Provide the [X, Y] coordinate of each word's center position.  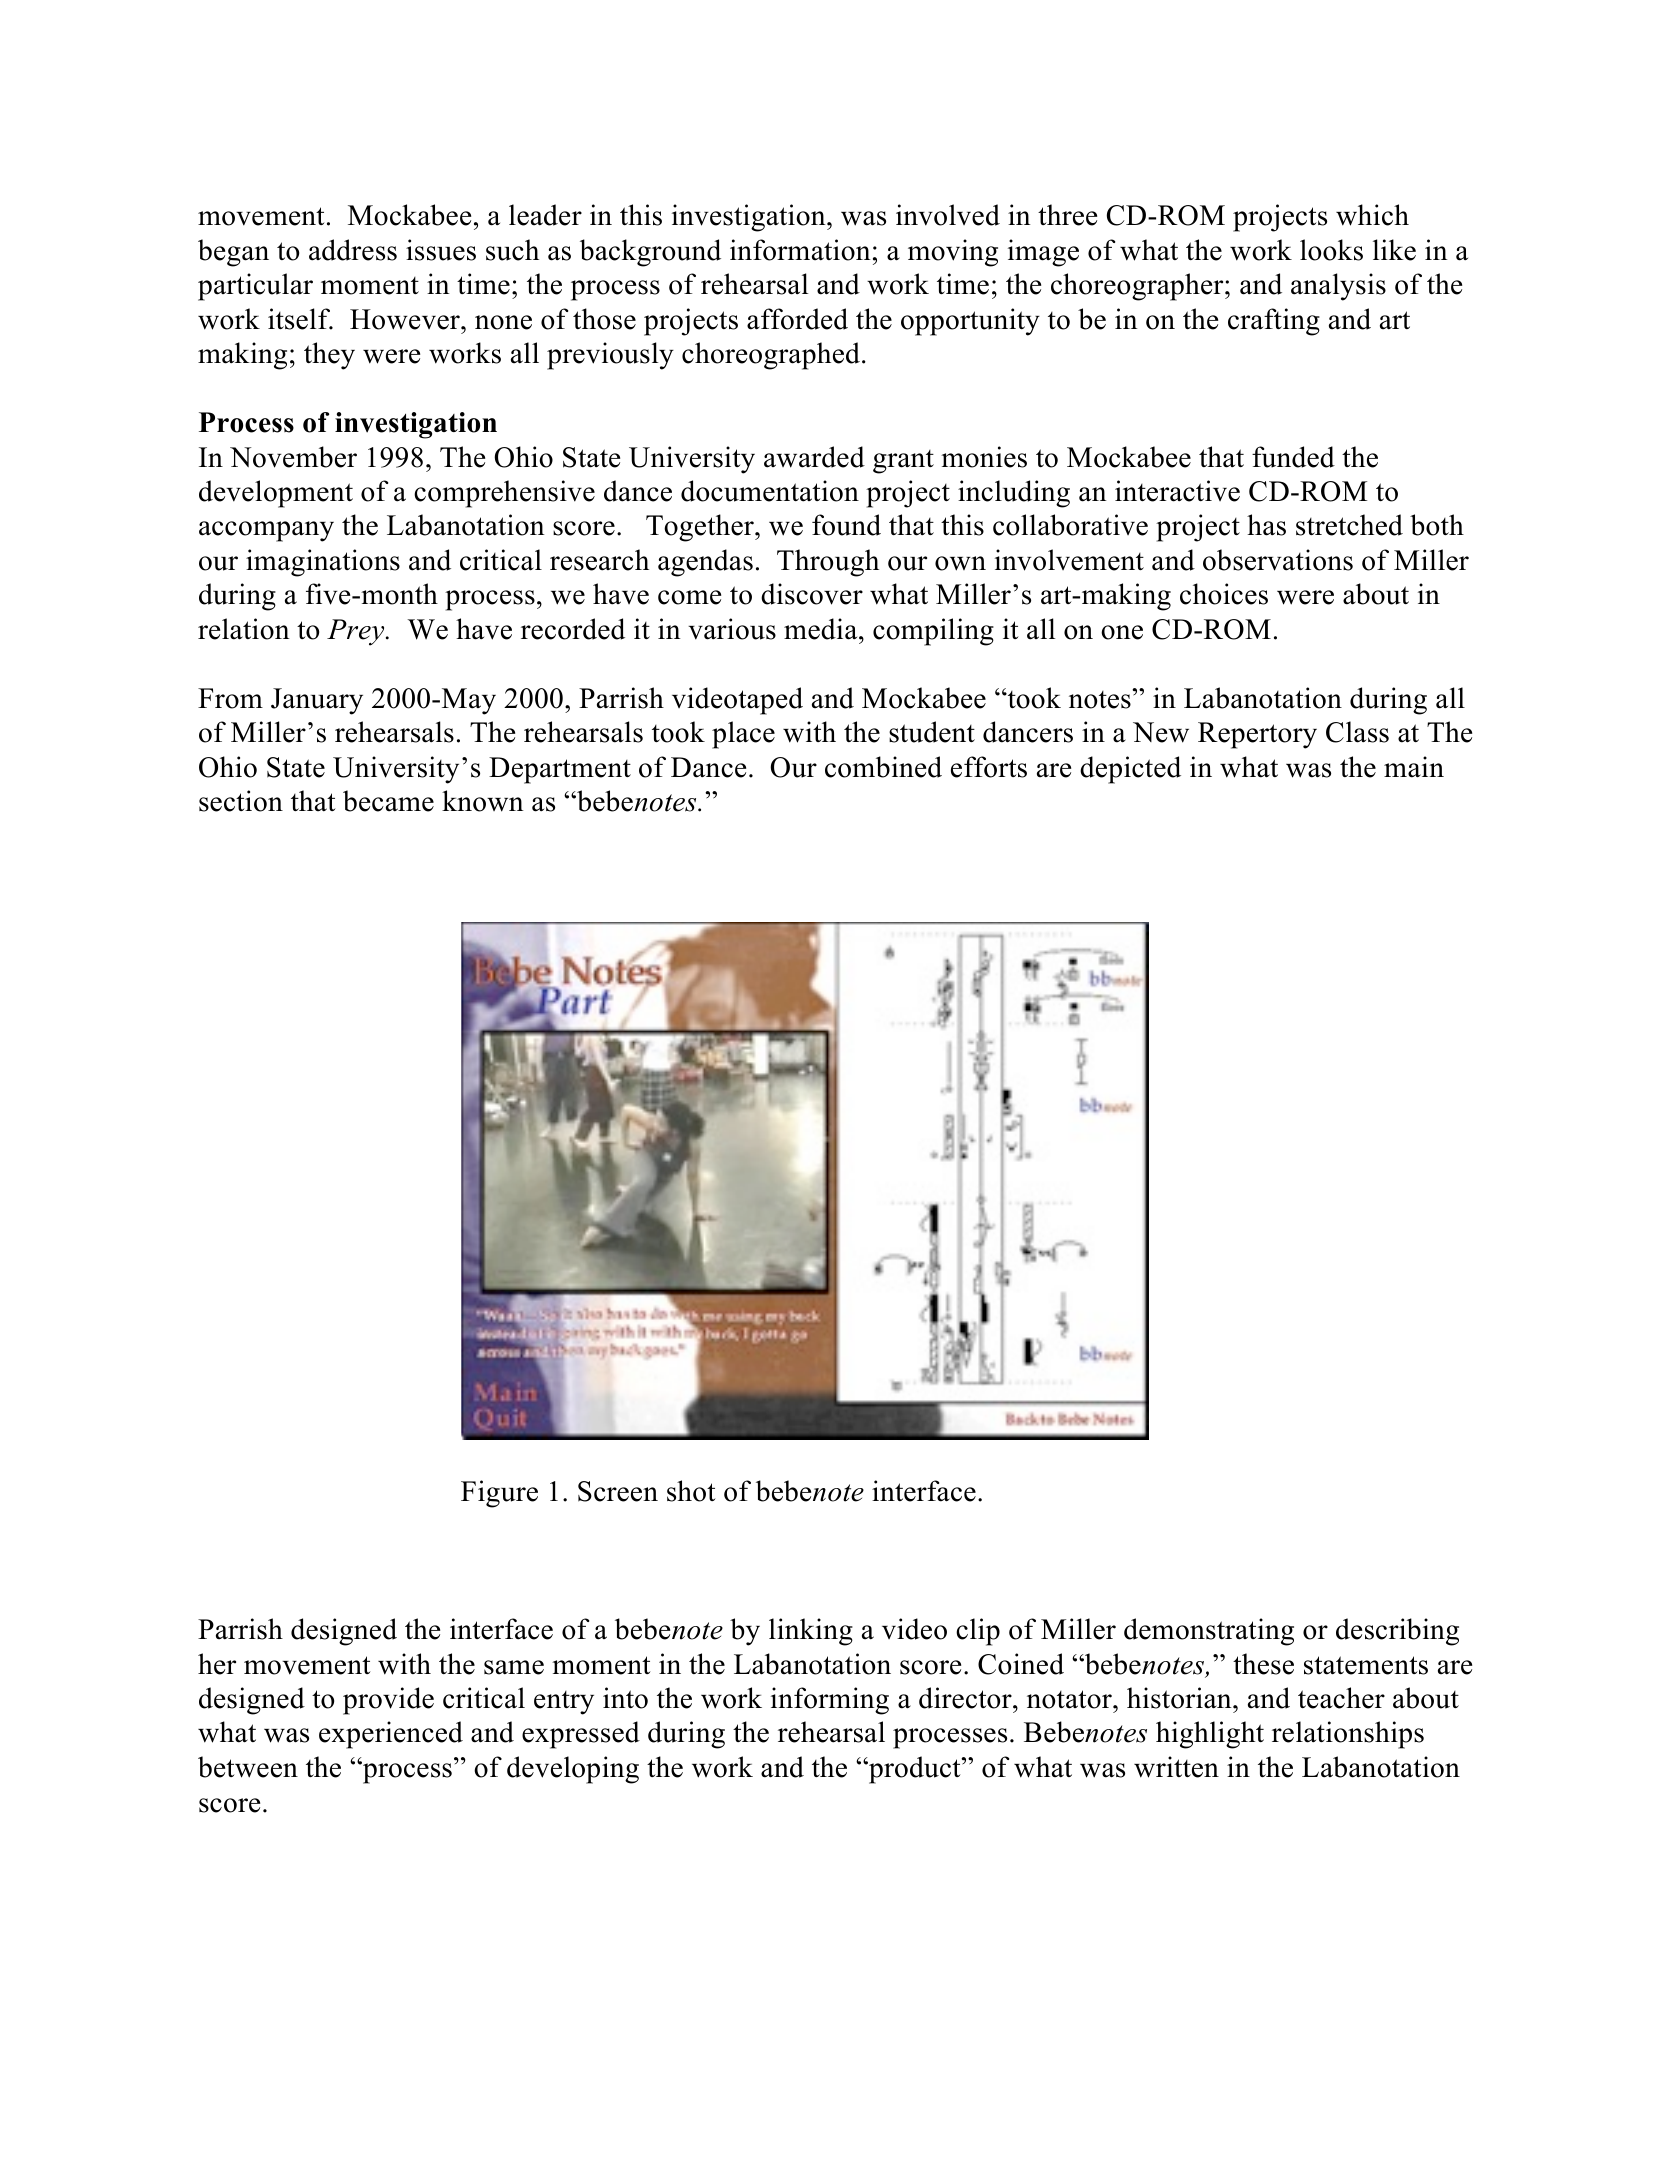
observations [1278, 560]
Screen [618, 1491]
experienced [391, 1735]
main [1414, 767]
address [353, 250]
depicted [1130, 770]
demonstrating [1209, 1632]
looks [1331, 250]
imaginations [323, 563]
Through [828, 563]
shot [691, 1491]
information [800, 250]
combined [883, 767]
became [388, 801]
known [483, 801]
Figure [499, 1494]
